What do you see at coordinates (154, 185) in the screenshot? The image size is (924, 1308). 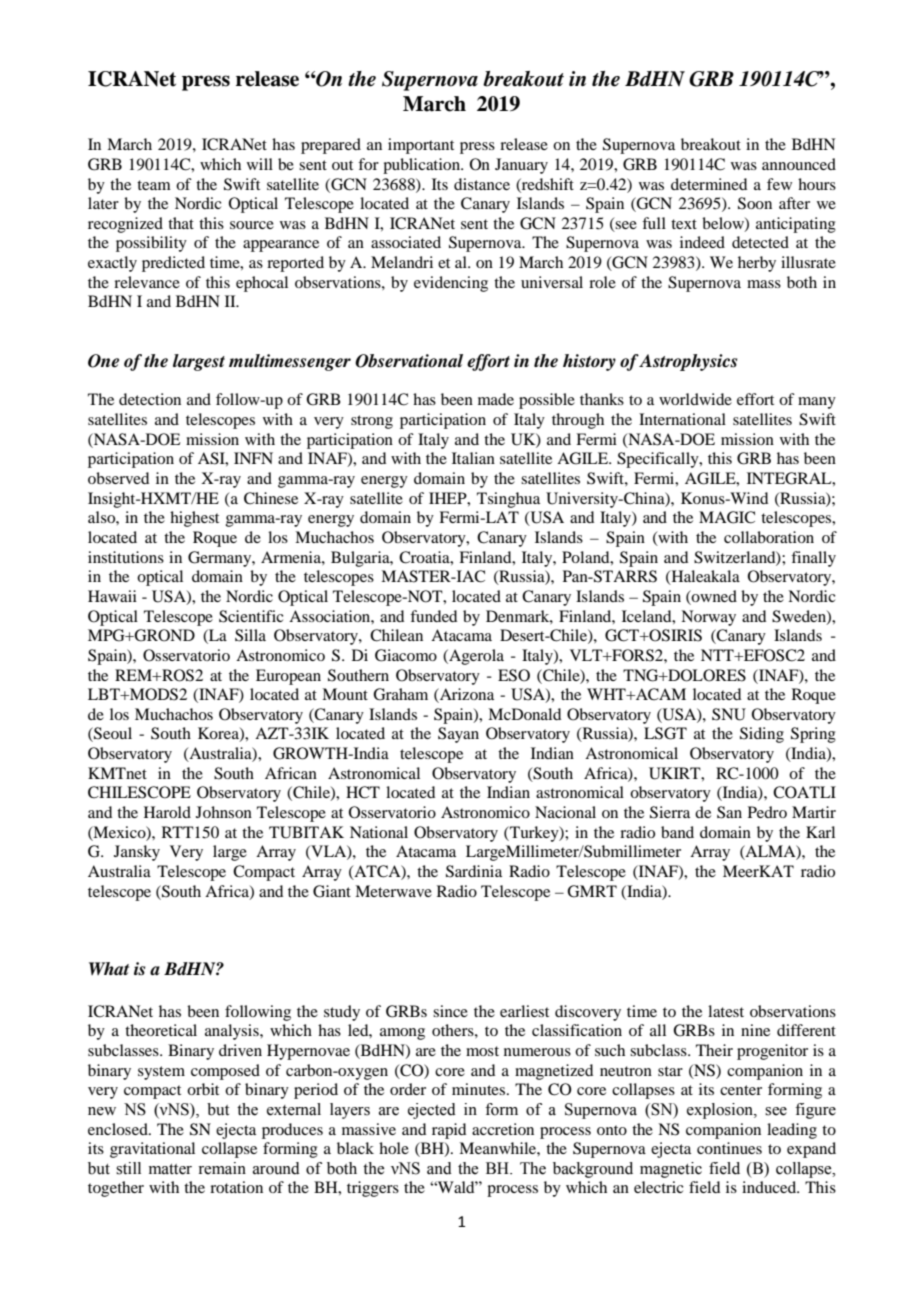 I see `team` at bounding box center [154, 185].
